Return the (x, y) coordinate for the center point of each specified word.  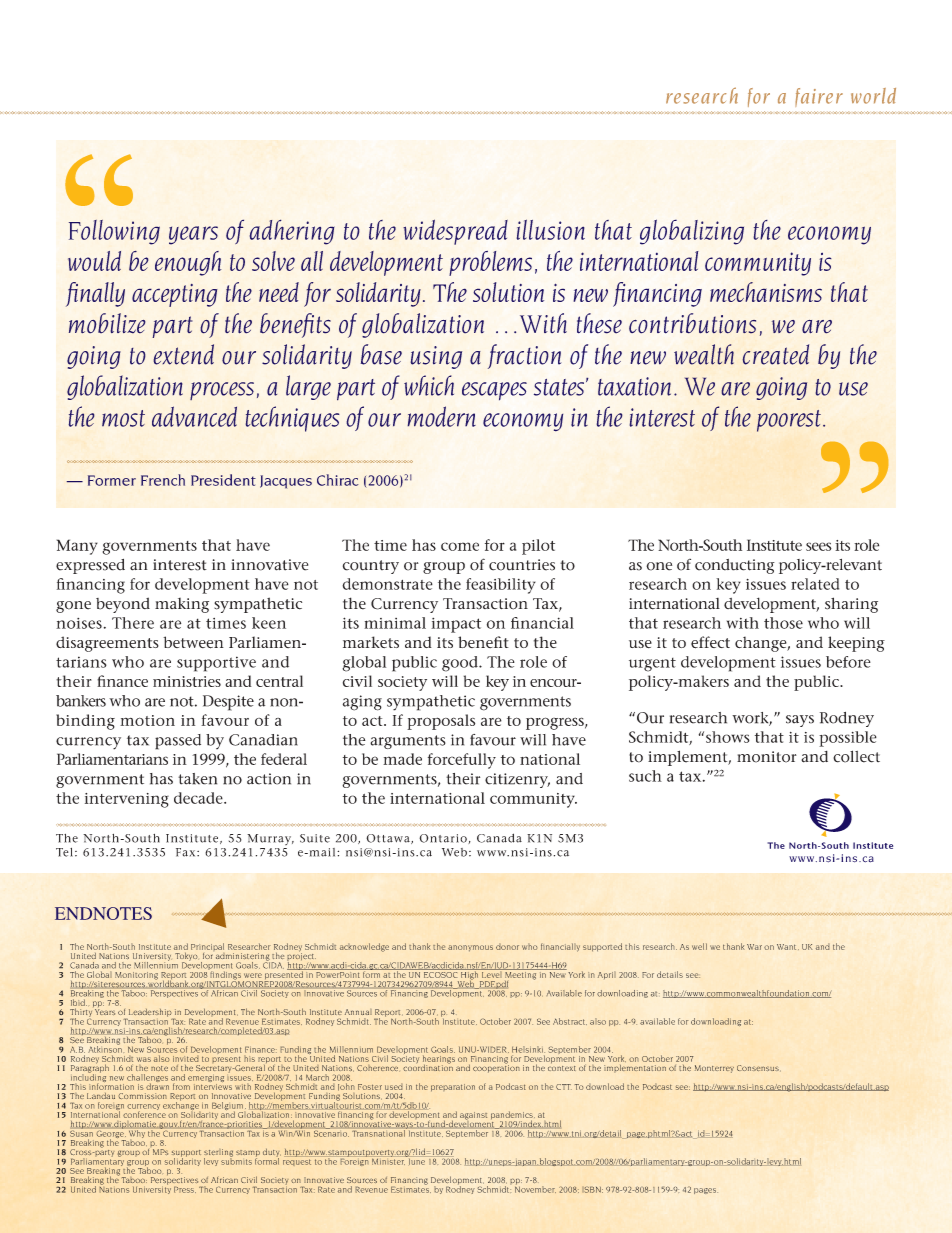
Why (136, 1135)
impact (456, 625)
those (783, 623)
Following (114, 232)
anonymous (470, 948)
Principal (208, 948)
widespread (455, 232)
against (473, 1116)
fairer (819, 97)
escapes (494, 391)
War (754, 947)
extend (183, 354)
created (775, 354)
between (193, 642)
